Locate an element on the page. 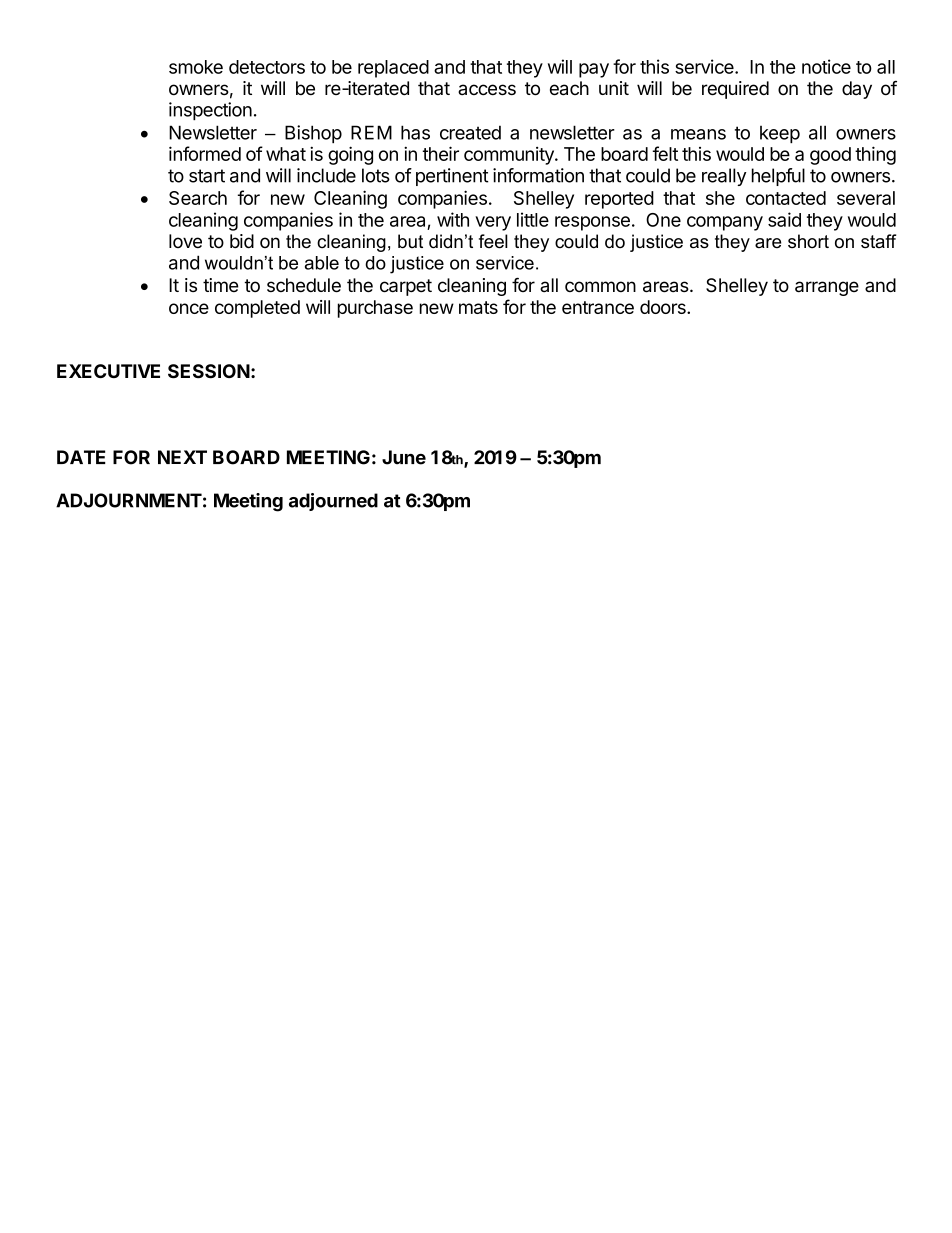 The image size is (952, 1233). doors is located at coordinates (664, 307).
